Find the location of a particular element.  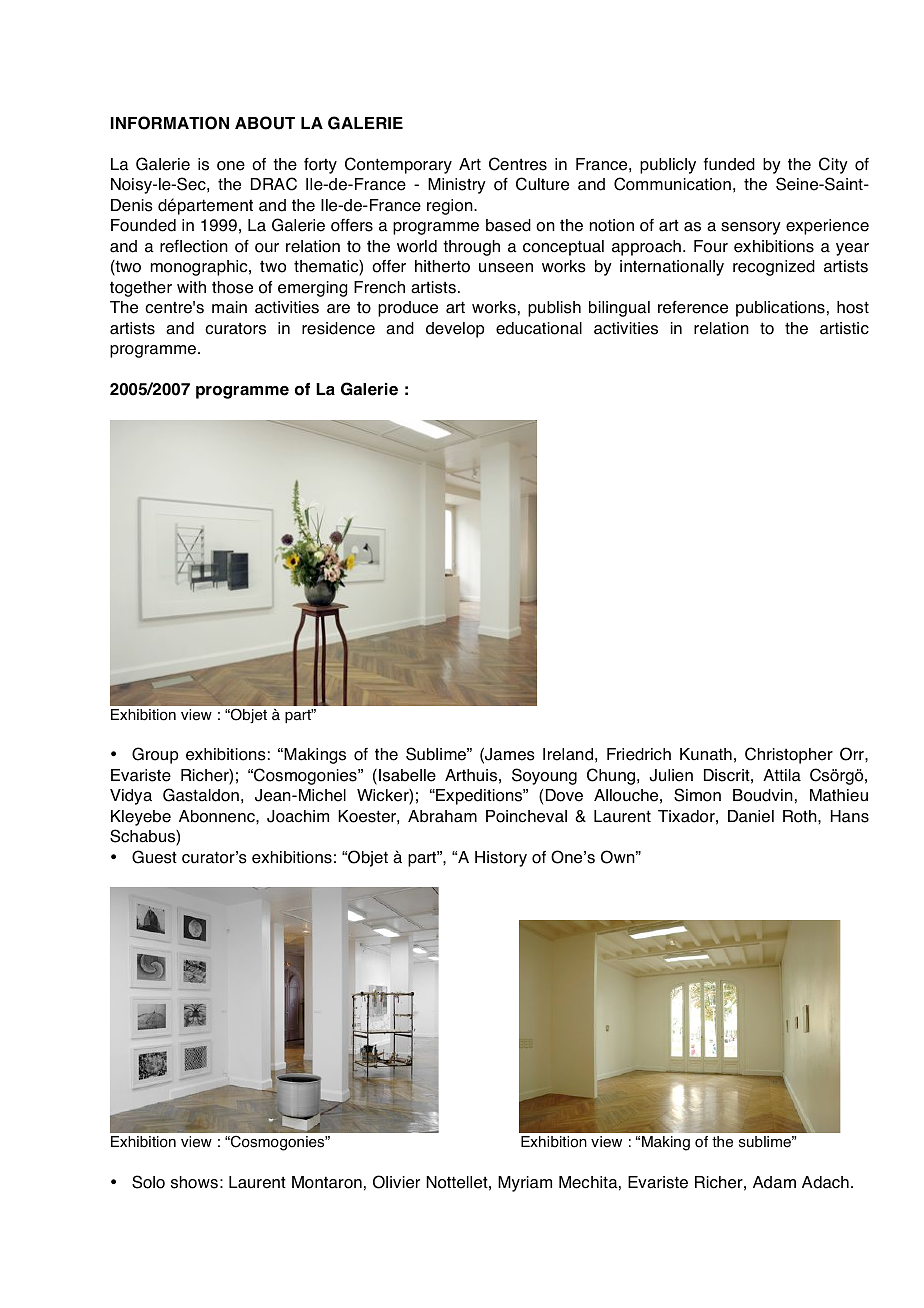

History is located at coordinates (501, 859).
